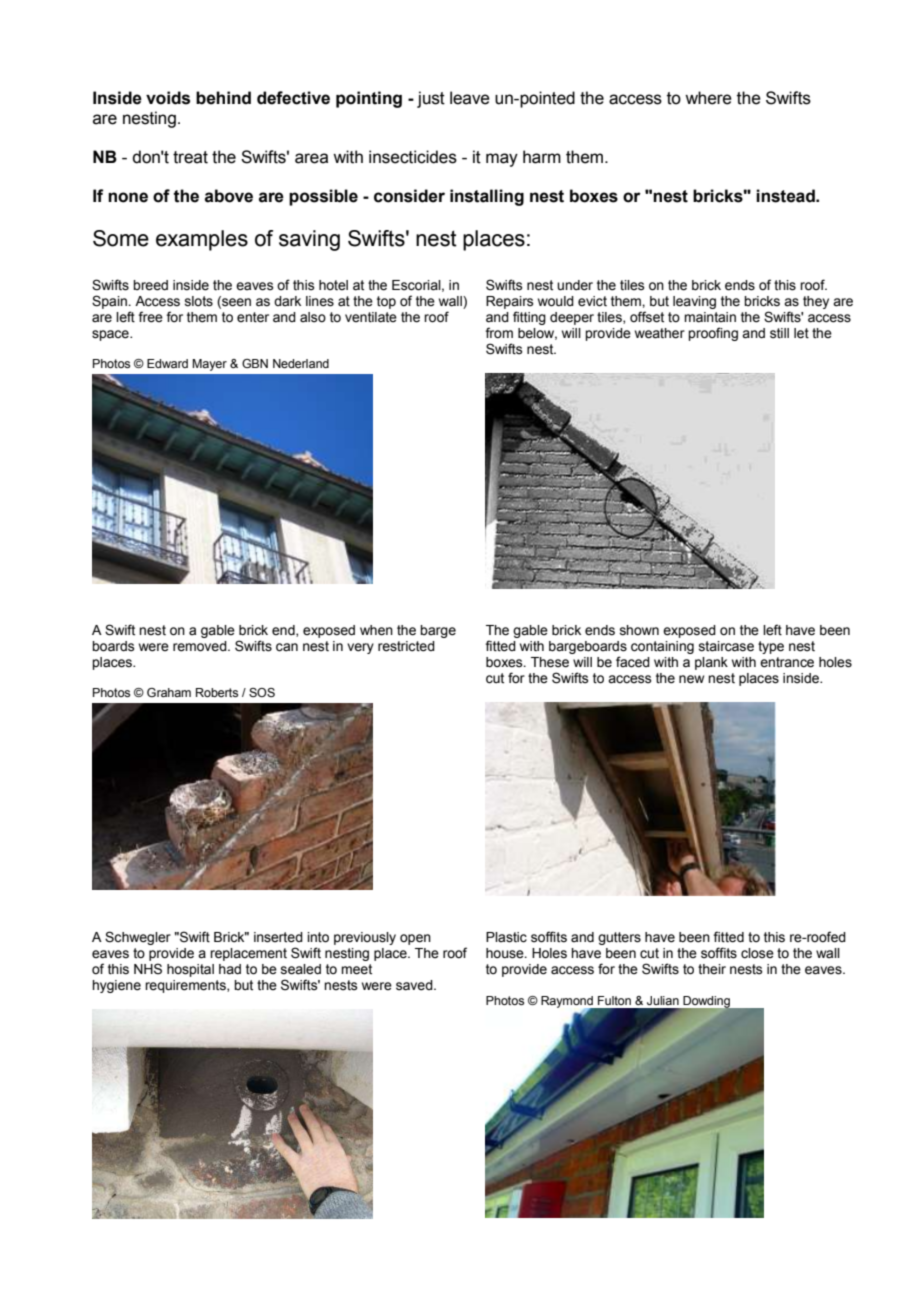 The width and height of the image is (924, 1308). I want to click on staircase, so click(726, 646).
